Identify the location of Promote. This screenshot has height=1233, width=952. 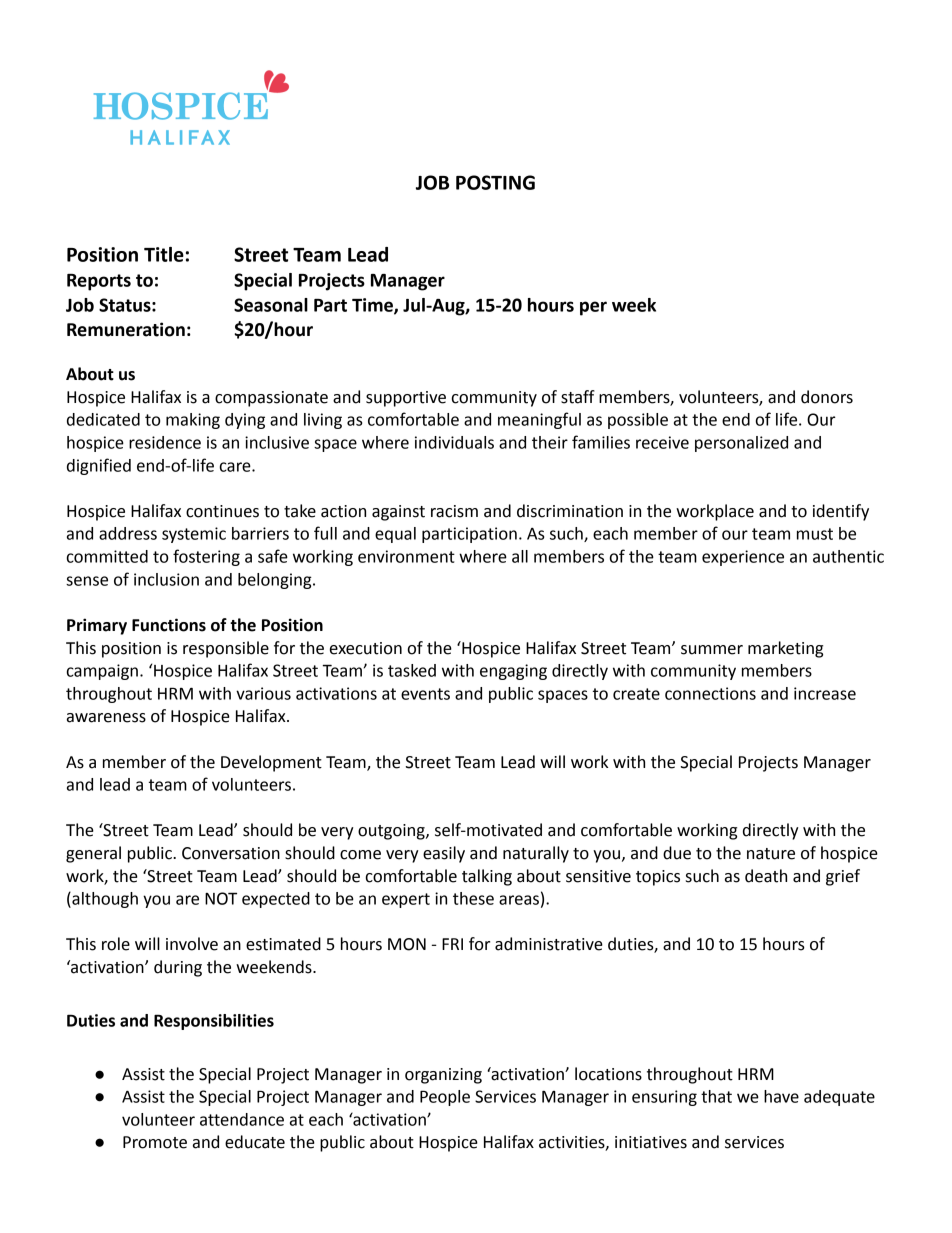
(155, 1142).
